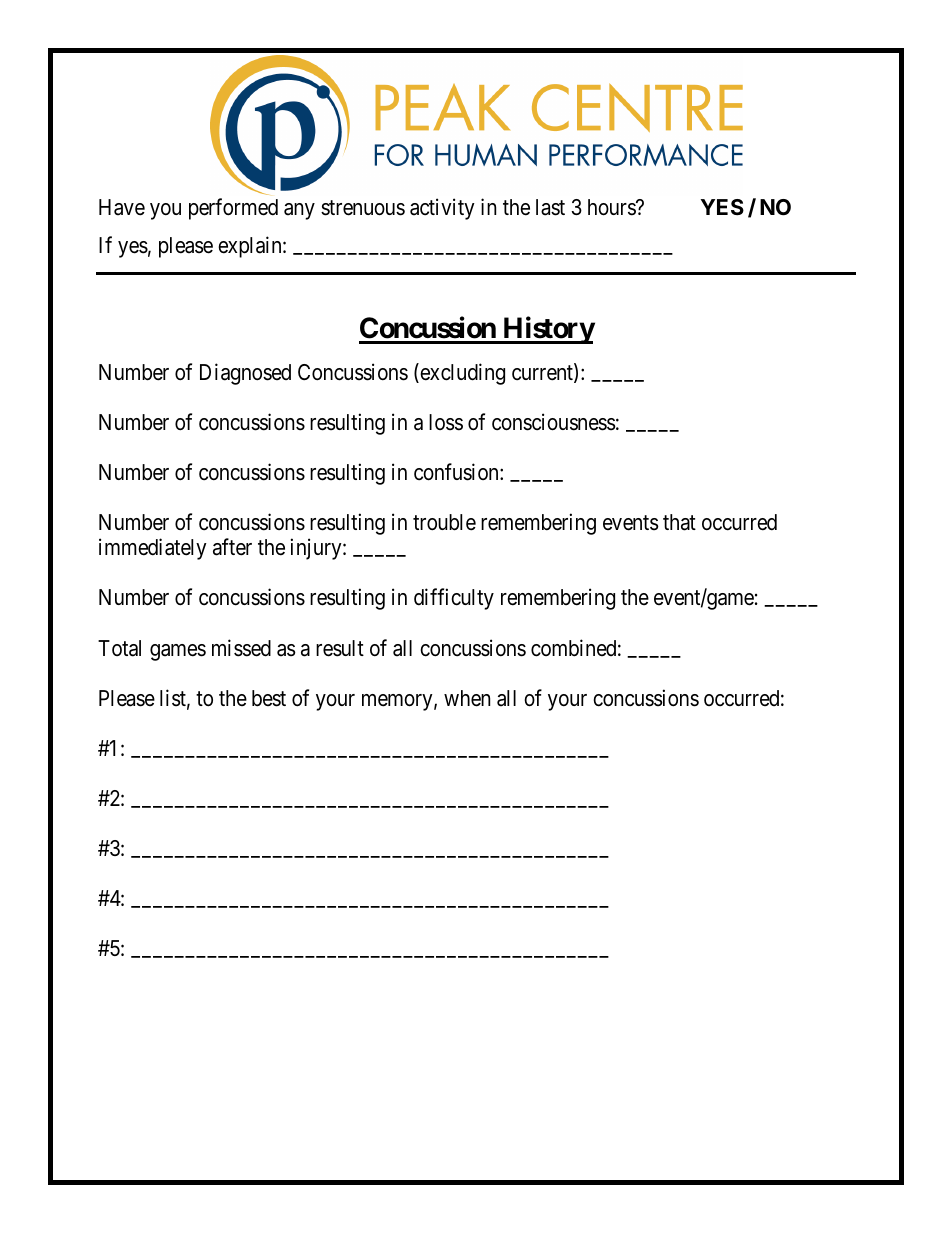 Image resolution: width=952 pixels, height=1233 pixels. What do you see at coordinates (245, 374) in the page?
I see `Diagnosed` at bounding box center [245, 374].
